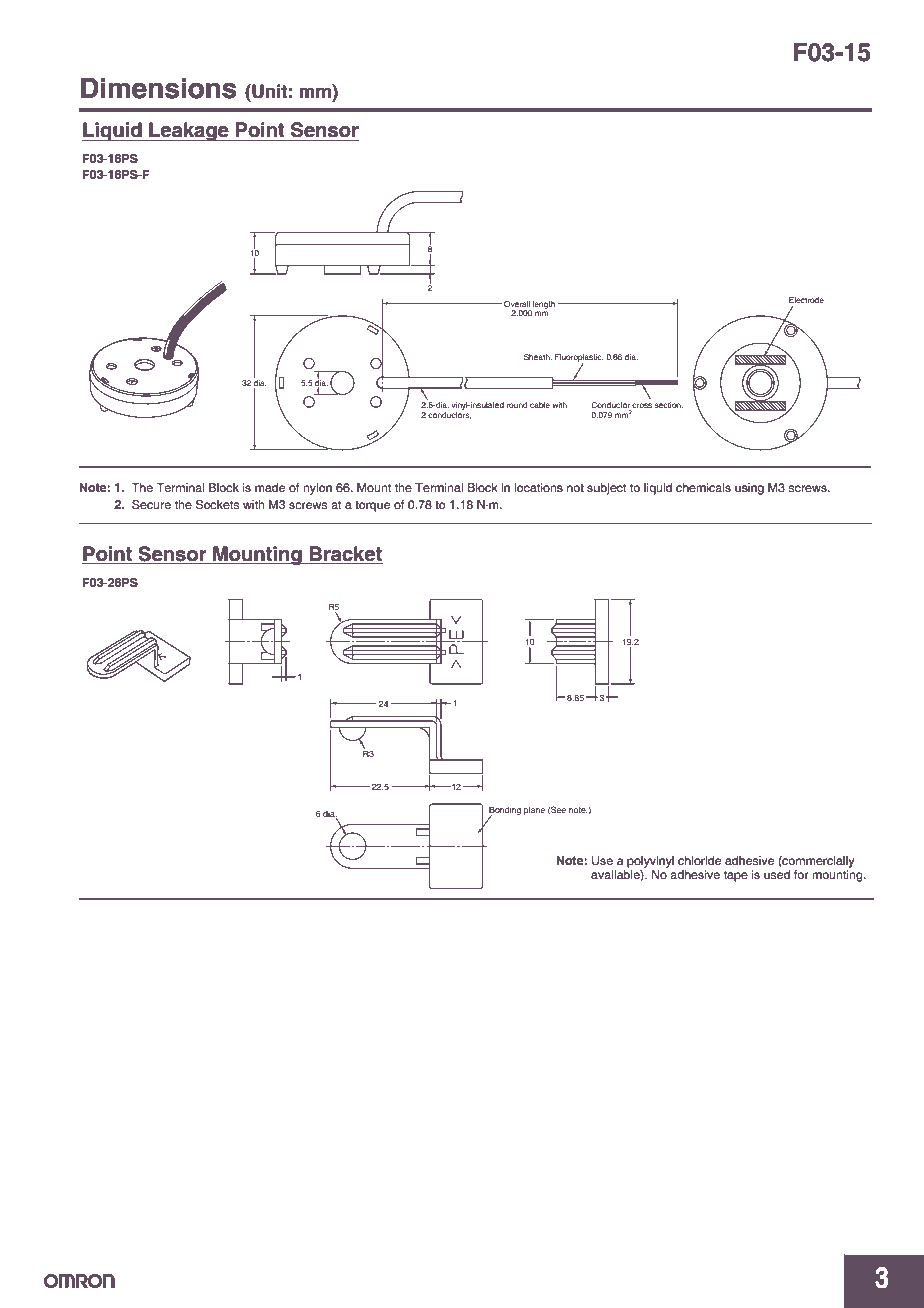 This page has width=924, height=1308. What do you see at coordinates (372, 506) in the page?
I see `torque` at bounding box center [372, 506].
